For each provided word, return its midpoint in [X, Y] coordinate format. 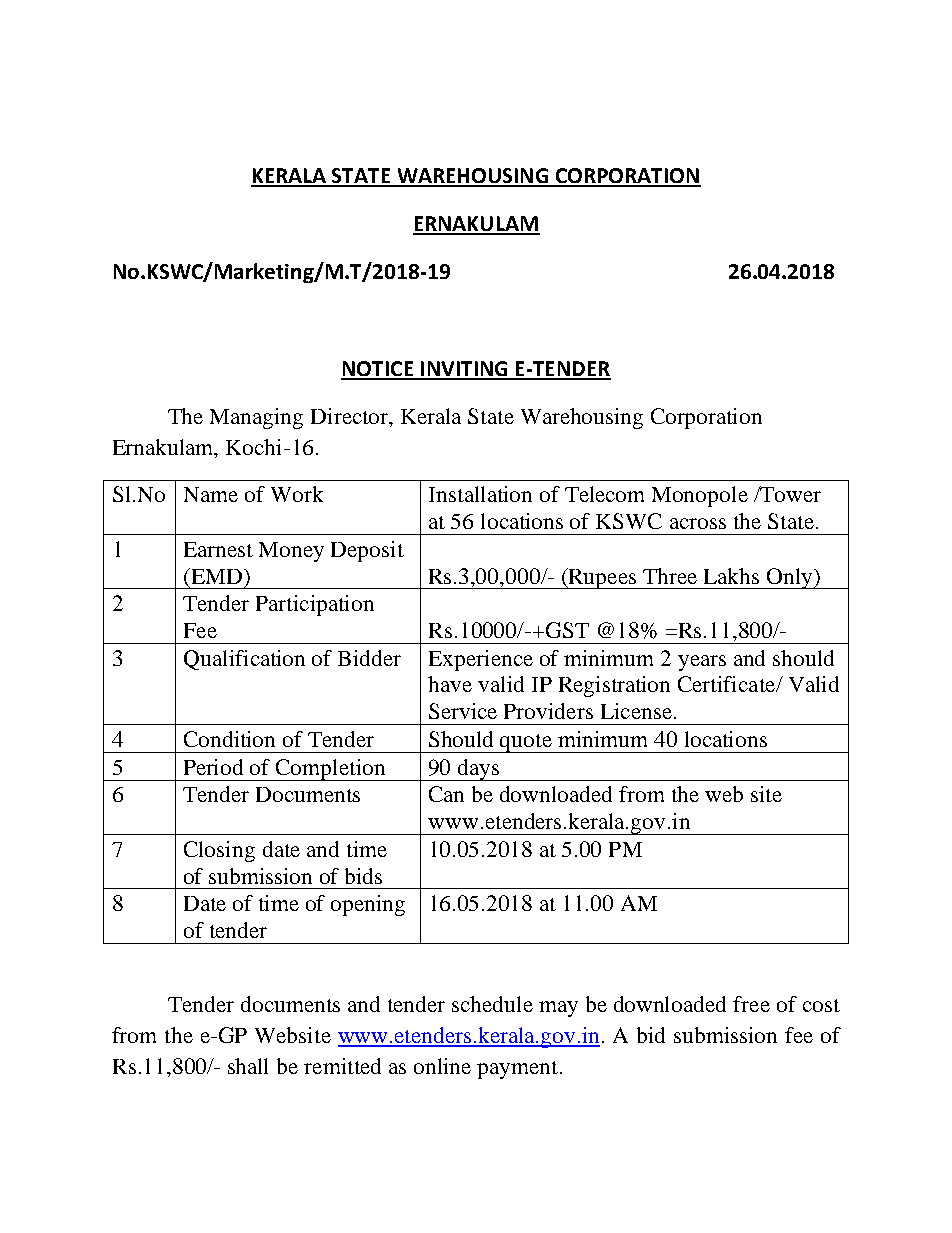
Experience [481, 660]
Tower [789, 494]
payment [517, 1070]
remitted [342, 1066]
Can [446, 794]
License [636, 711]
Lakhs [731, 576]
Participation [315, 605]
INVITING [464, 370]
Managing [256, 418]
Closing [219, 851]
